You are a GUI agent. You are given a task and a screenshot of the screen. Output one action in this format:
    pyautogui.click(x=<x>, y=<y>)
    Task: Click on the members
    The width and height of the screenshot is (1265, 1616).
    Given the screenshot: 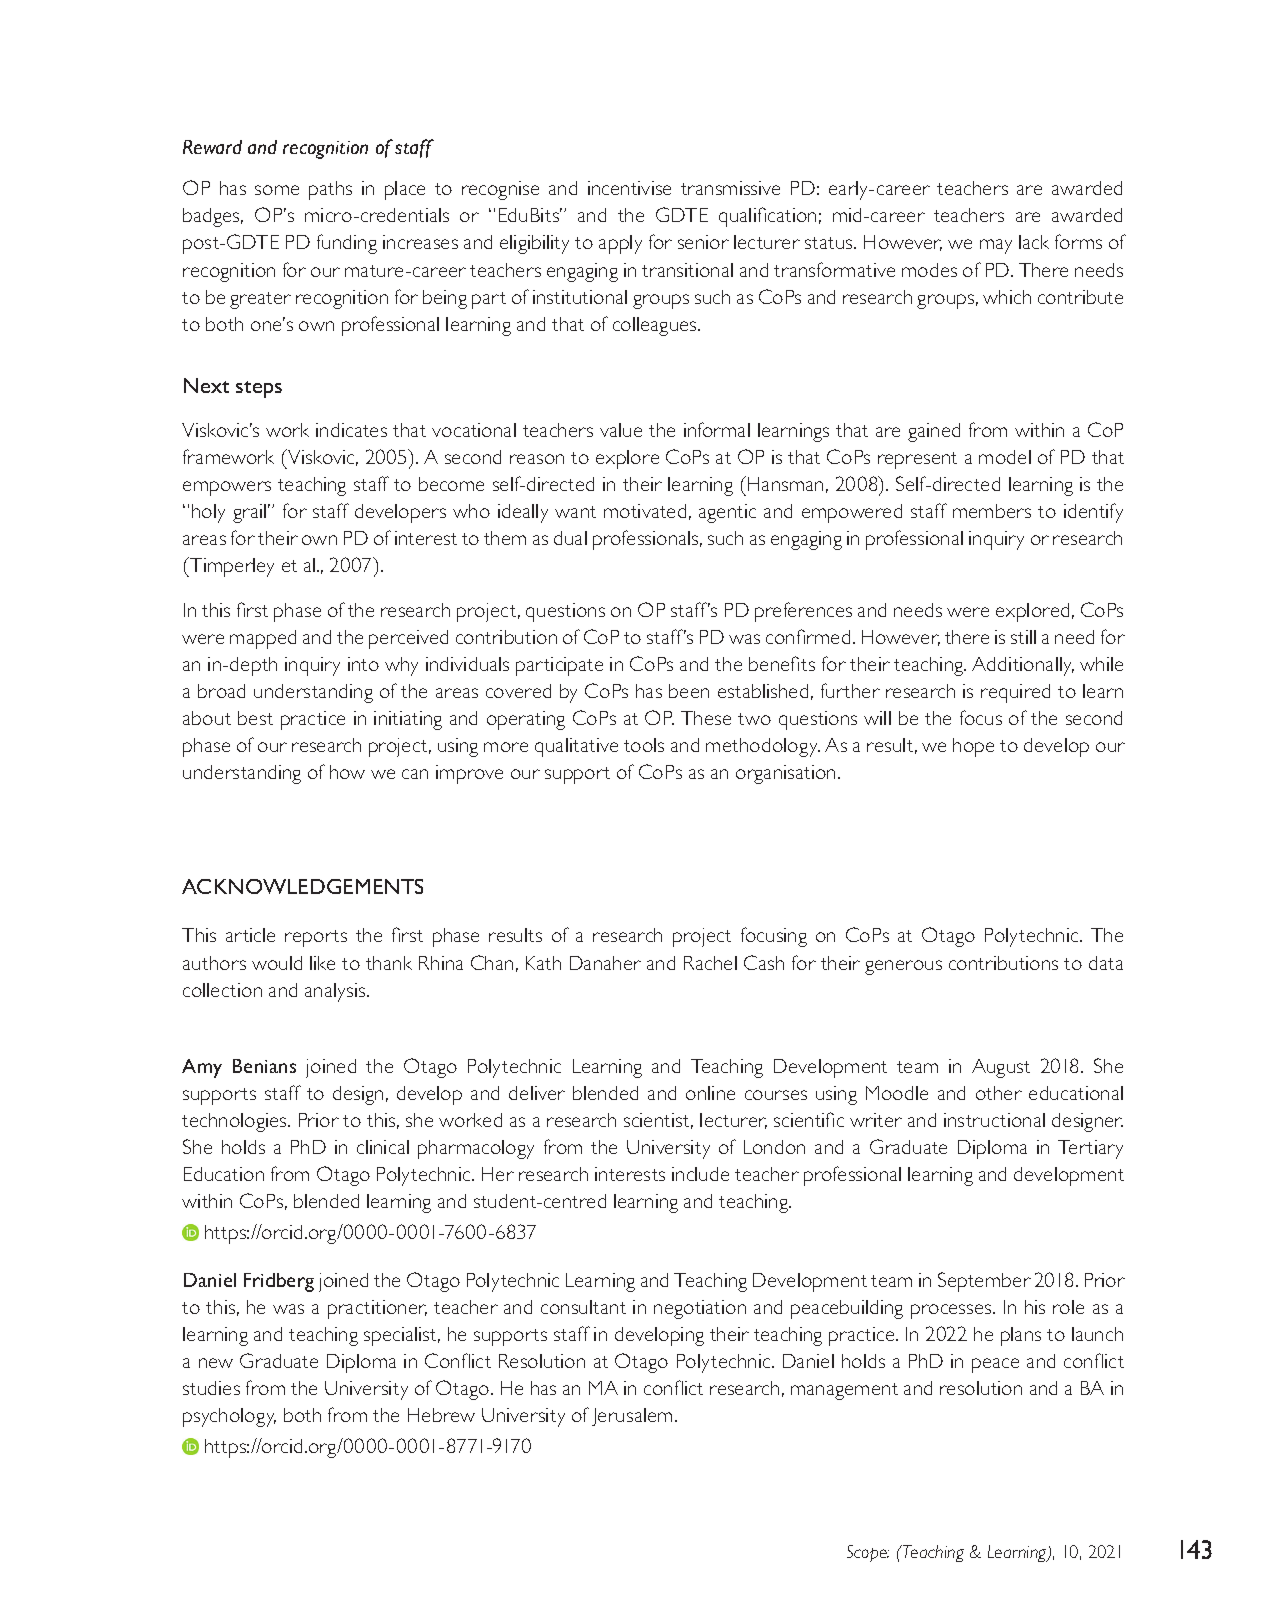 What is the action you would take?
    pyautogui.click(x=992, y=511)
